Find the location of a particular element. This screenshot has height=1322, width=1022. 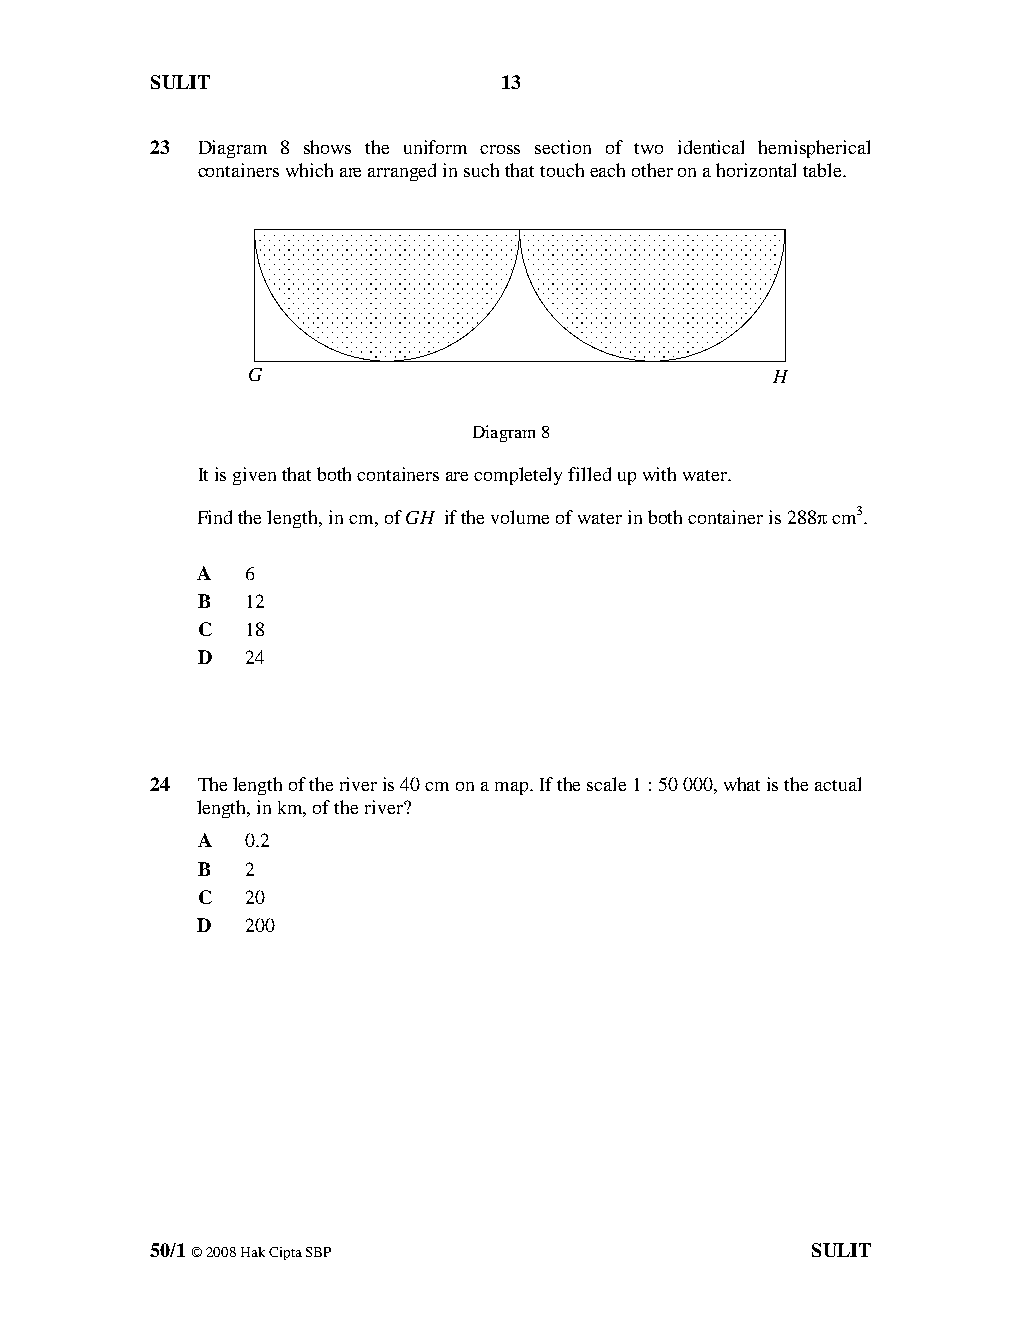

with is located at coordinates (659, 474).
